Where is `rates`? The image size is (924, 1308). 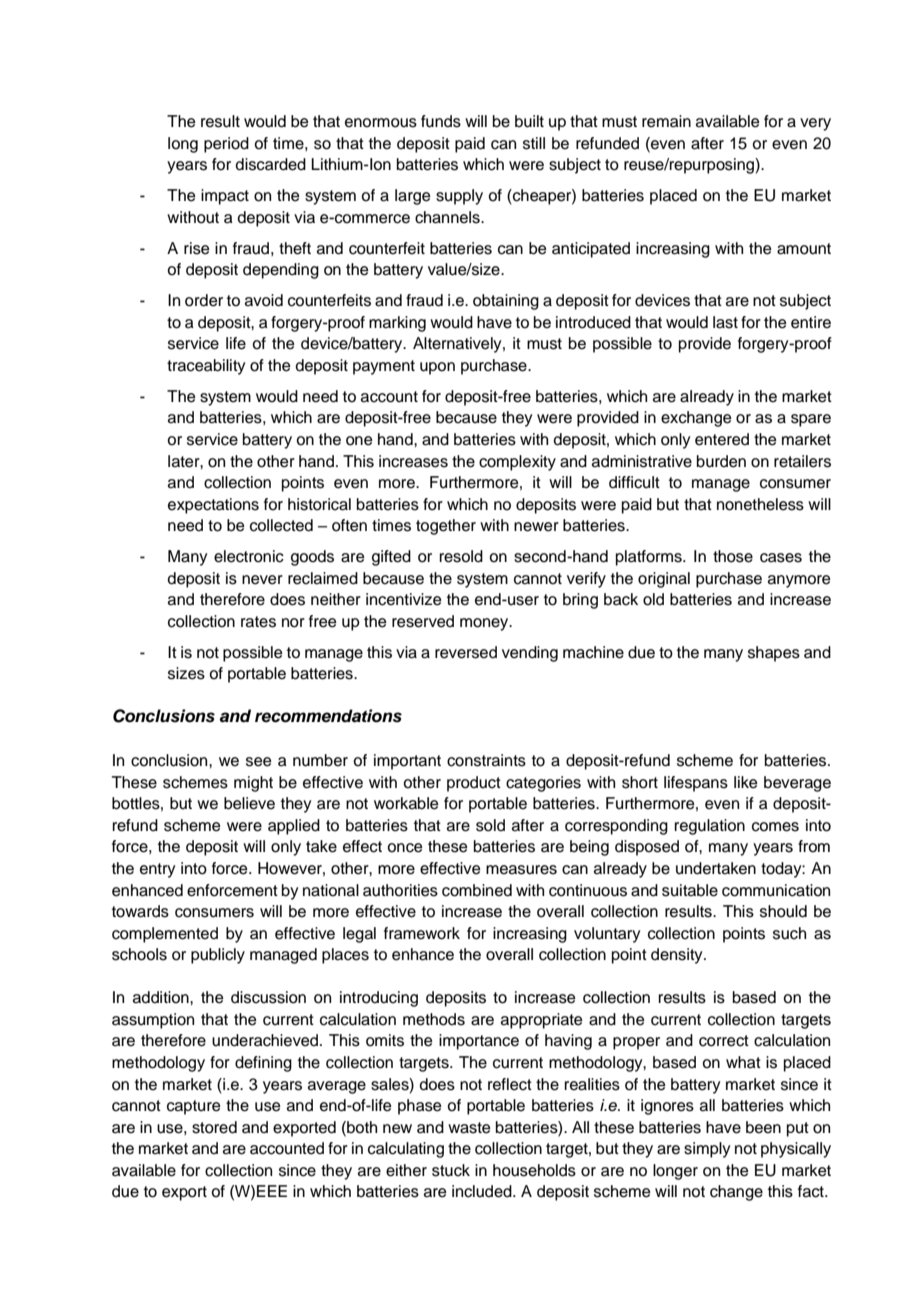 rates is located at coordinates (258, 622).
